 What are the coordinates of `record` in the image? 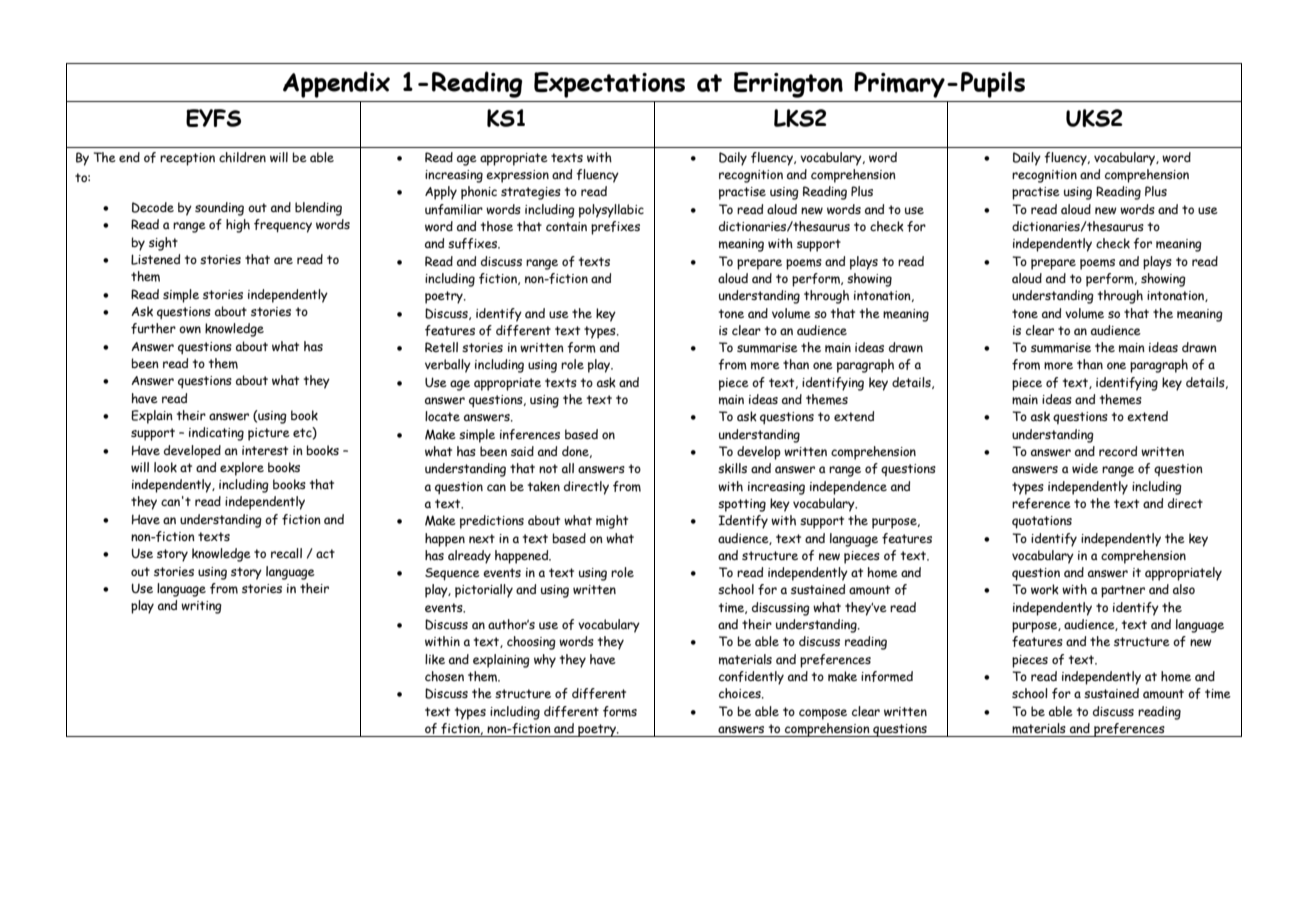 It's located at (1118, 451).
